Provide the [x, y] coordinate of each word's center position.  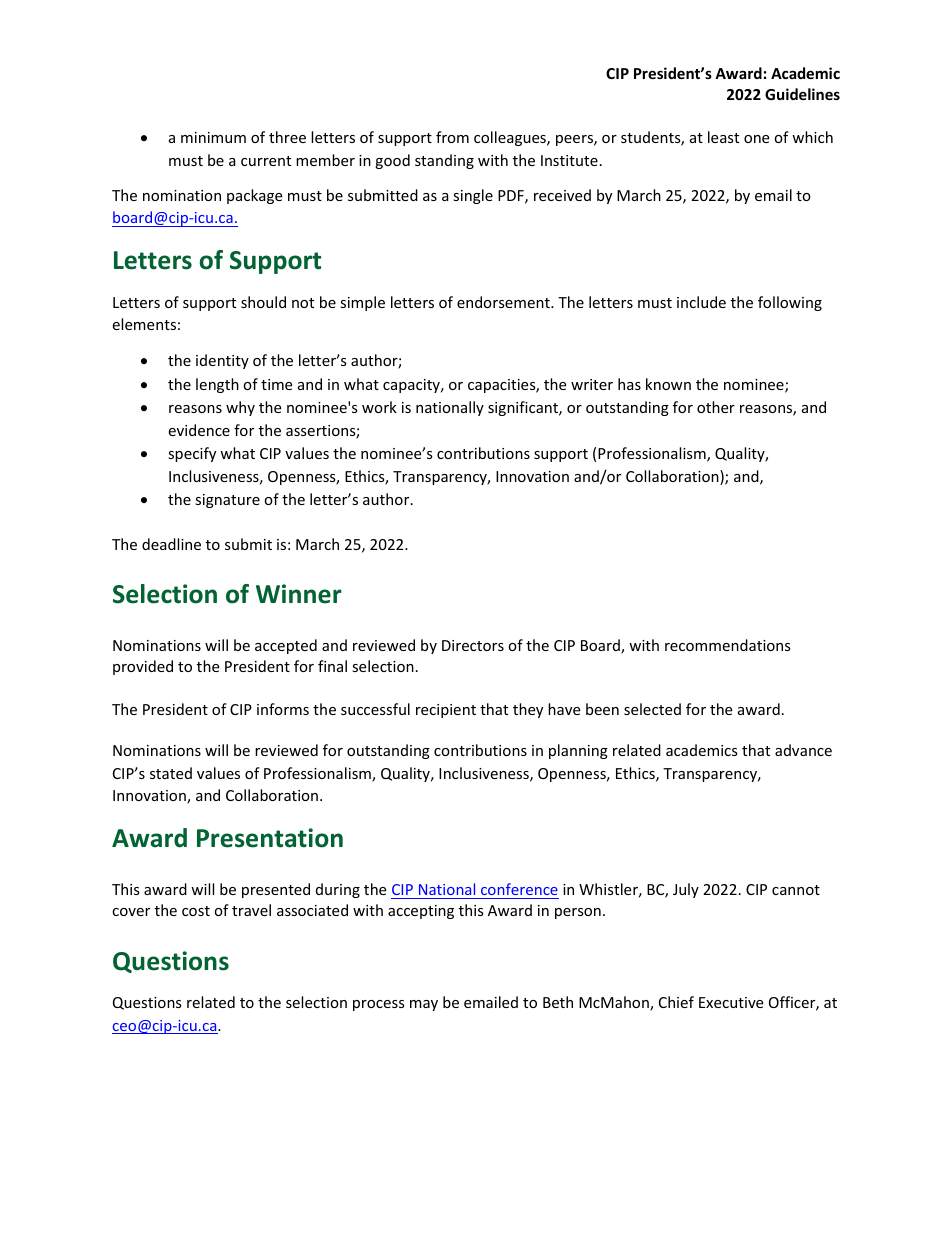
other [716, 407]
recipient [446, 711]
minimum [213, 137]
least [723, 137]
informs [283, 709]
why [240, 408]
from [452, 137]
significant [524, 408]
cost [196, 911]
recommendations [728, 645]
